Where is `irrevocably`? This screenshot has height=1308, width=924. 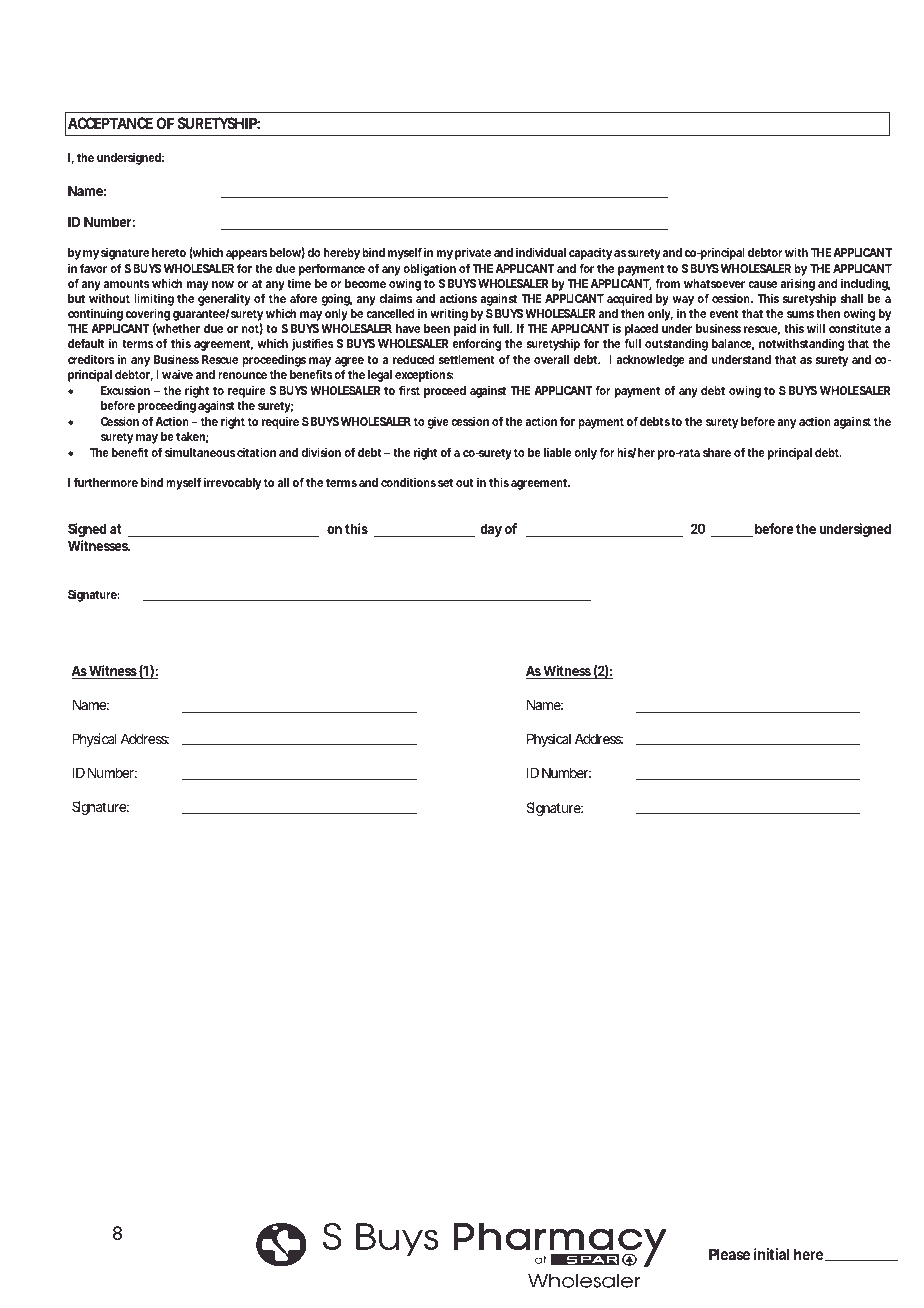 irrevocably is located at coordinates (233, 483).
